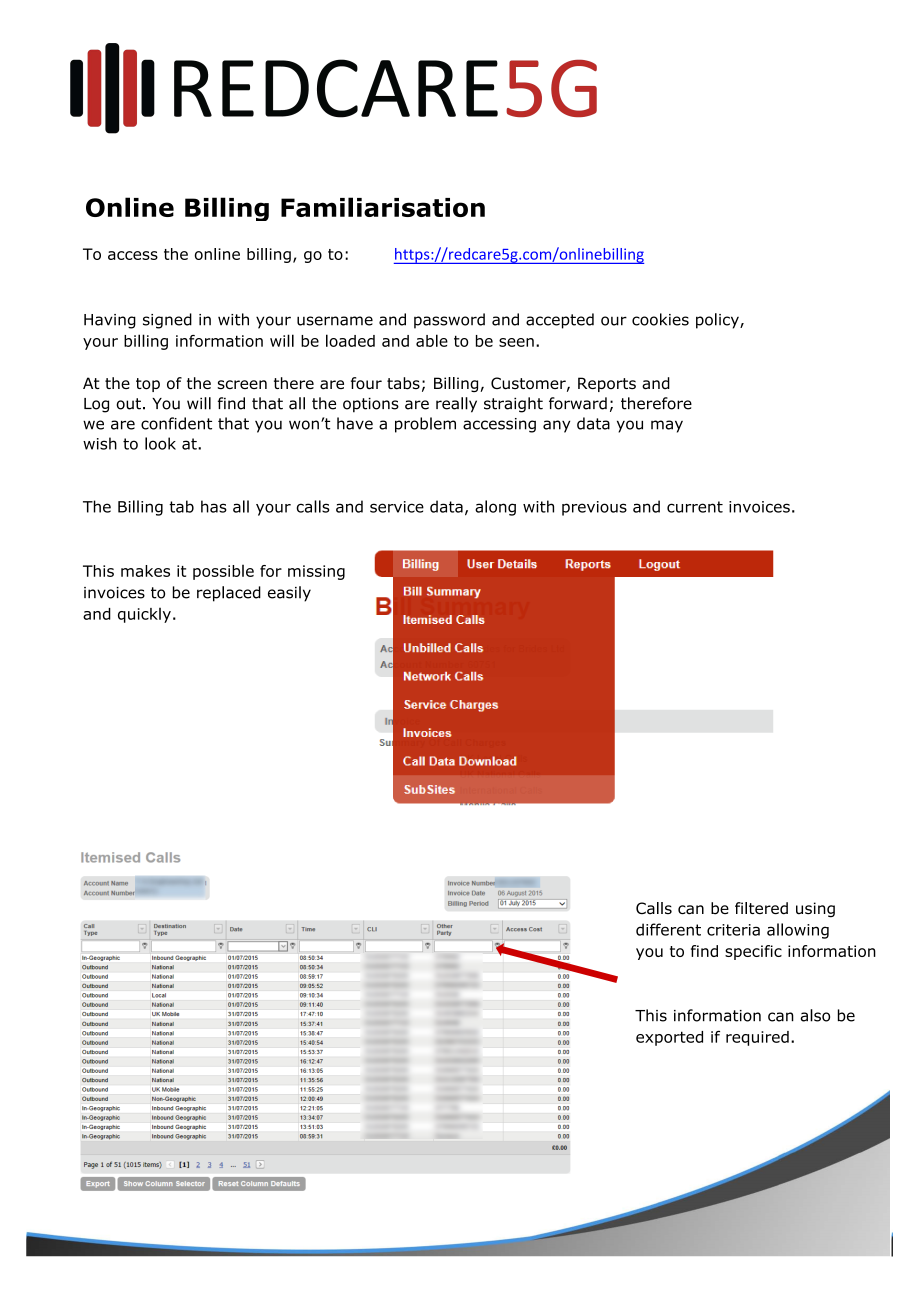  I want to click on exported, so click(669, 1038).
